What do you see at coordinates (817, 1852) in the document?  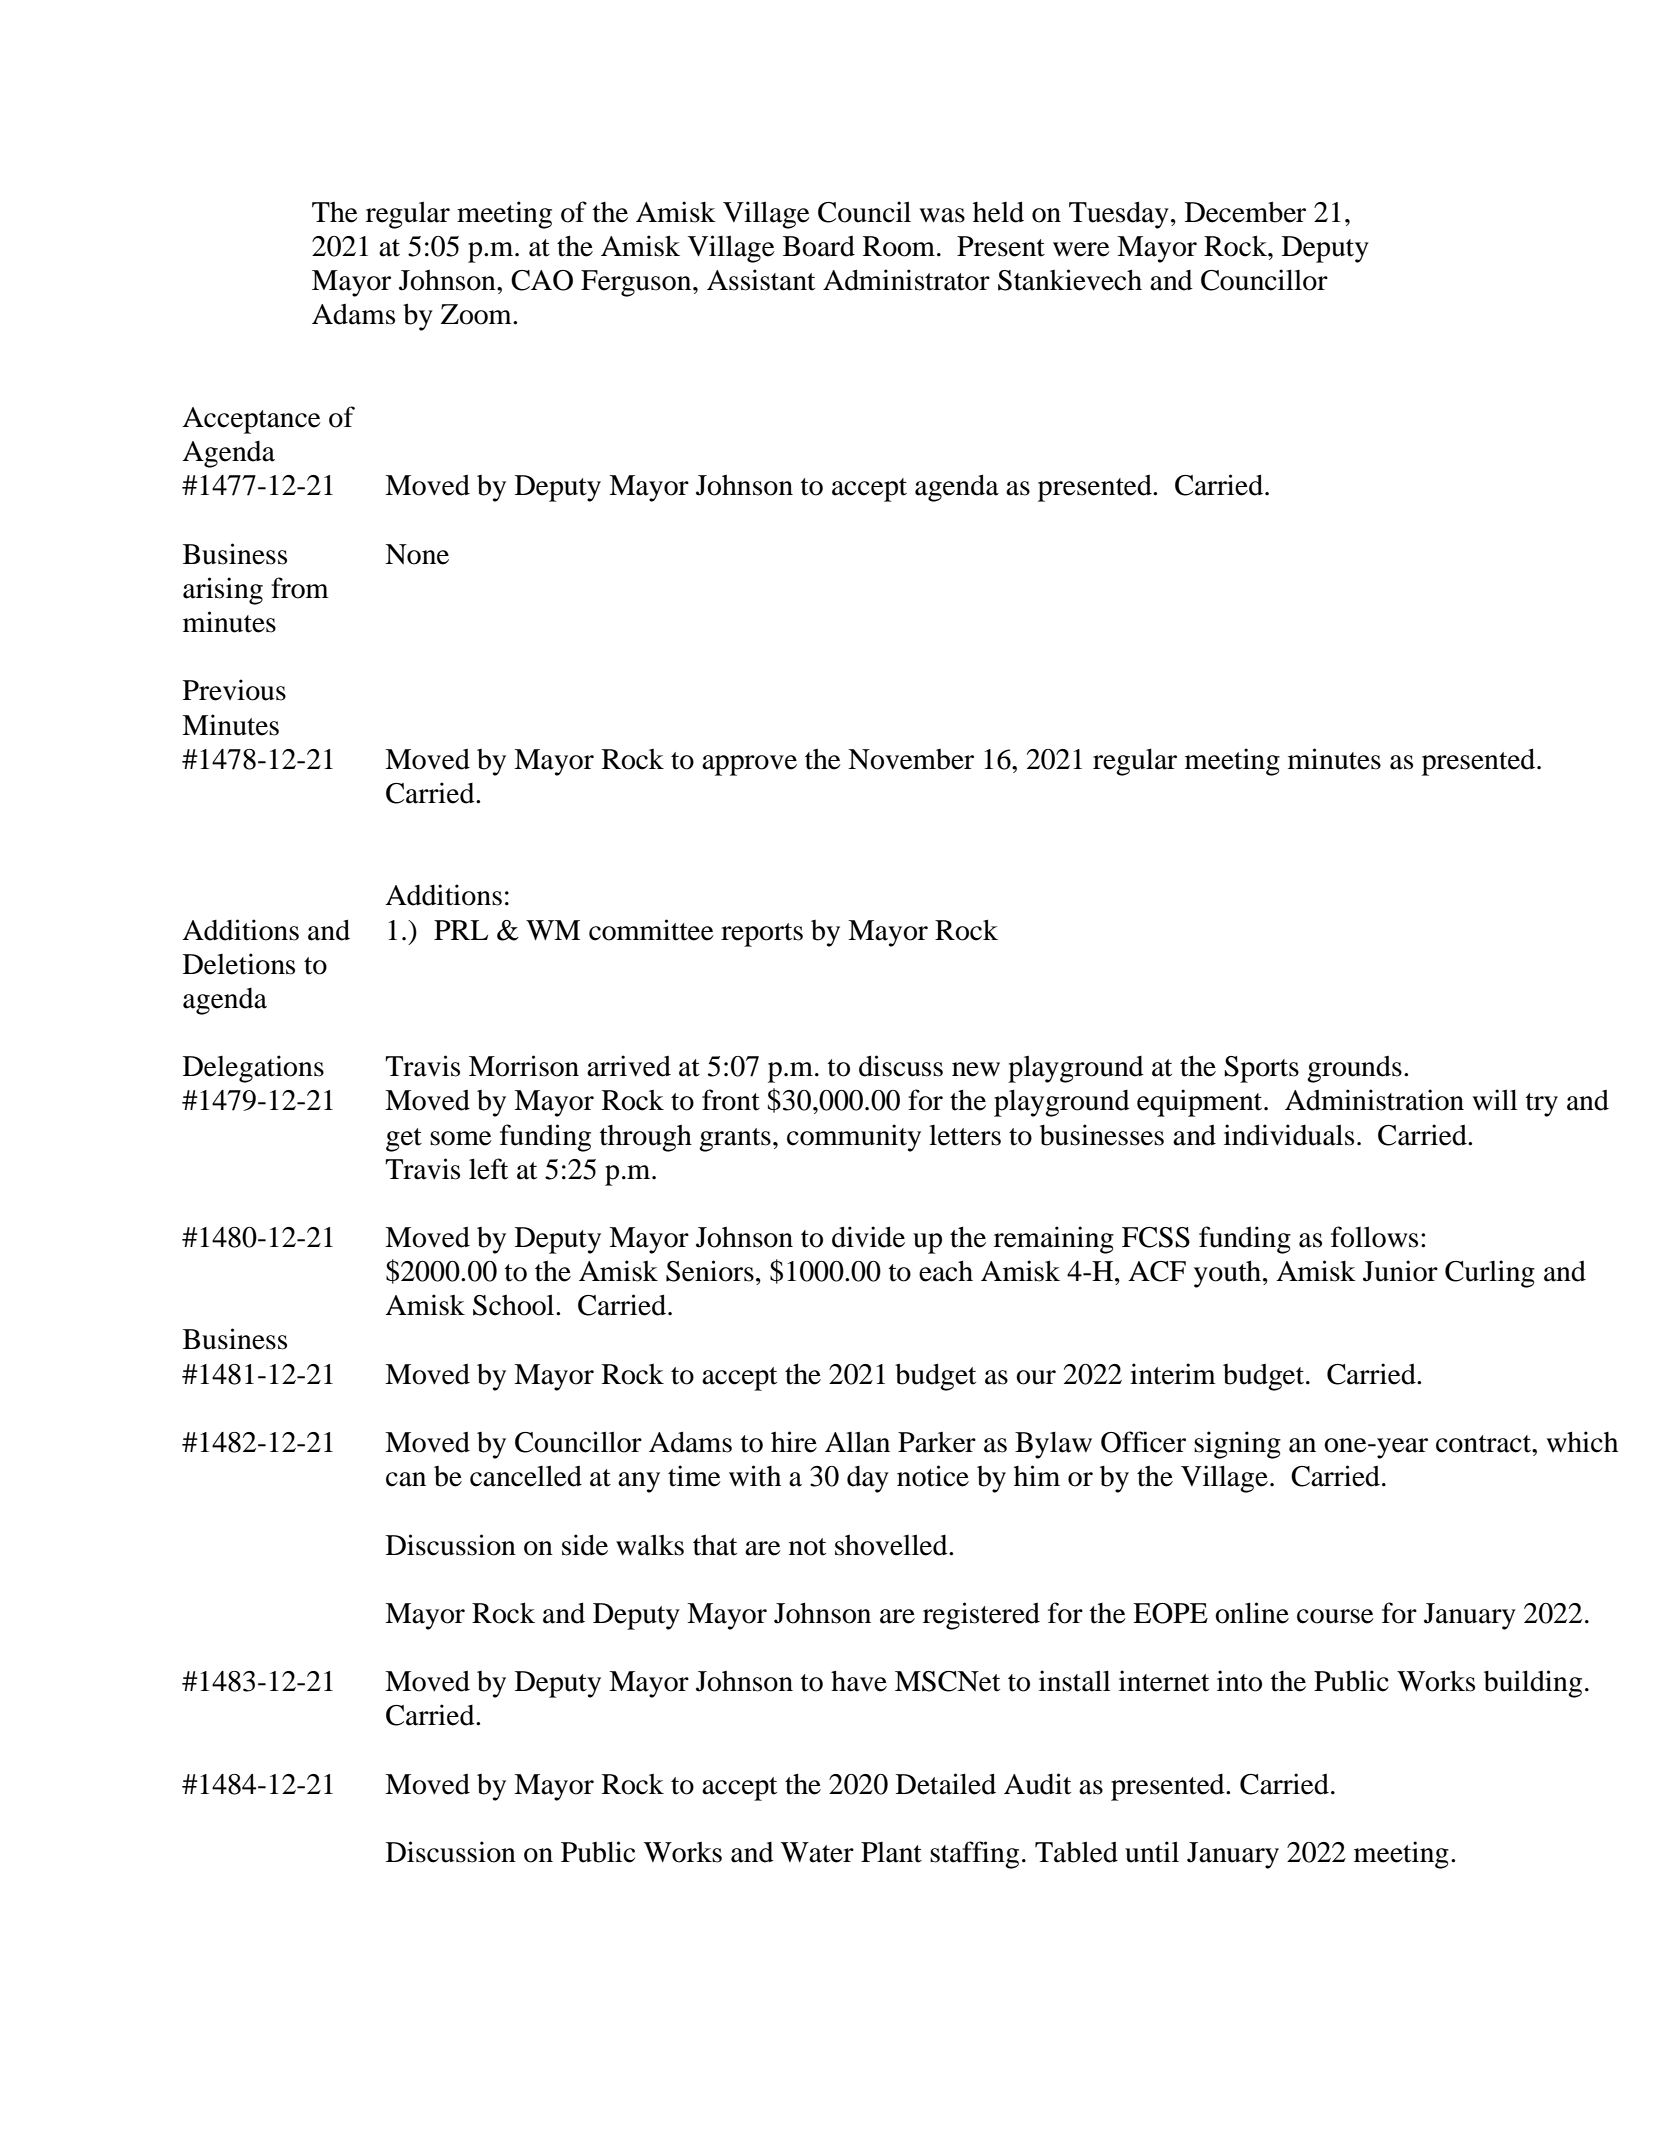 I see `Water` at bounding box center [817, 1852].
